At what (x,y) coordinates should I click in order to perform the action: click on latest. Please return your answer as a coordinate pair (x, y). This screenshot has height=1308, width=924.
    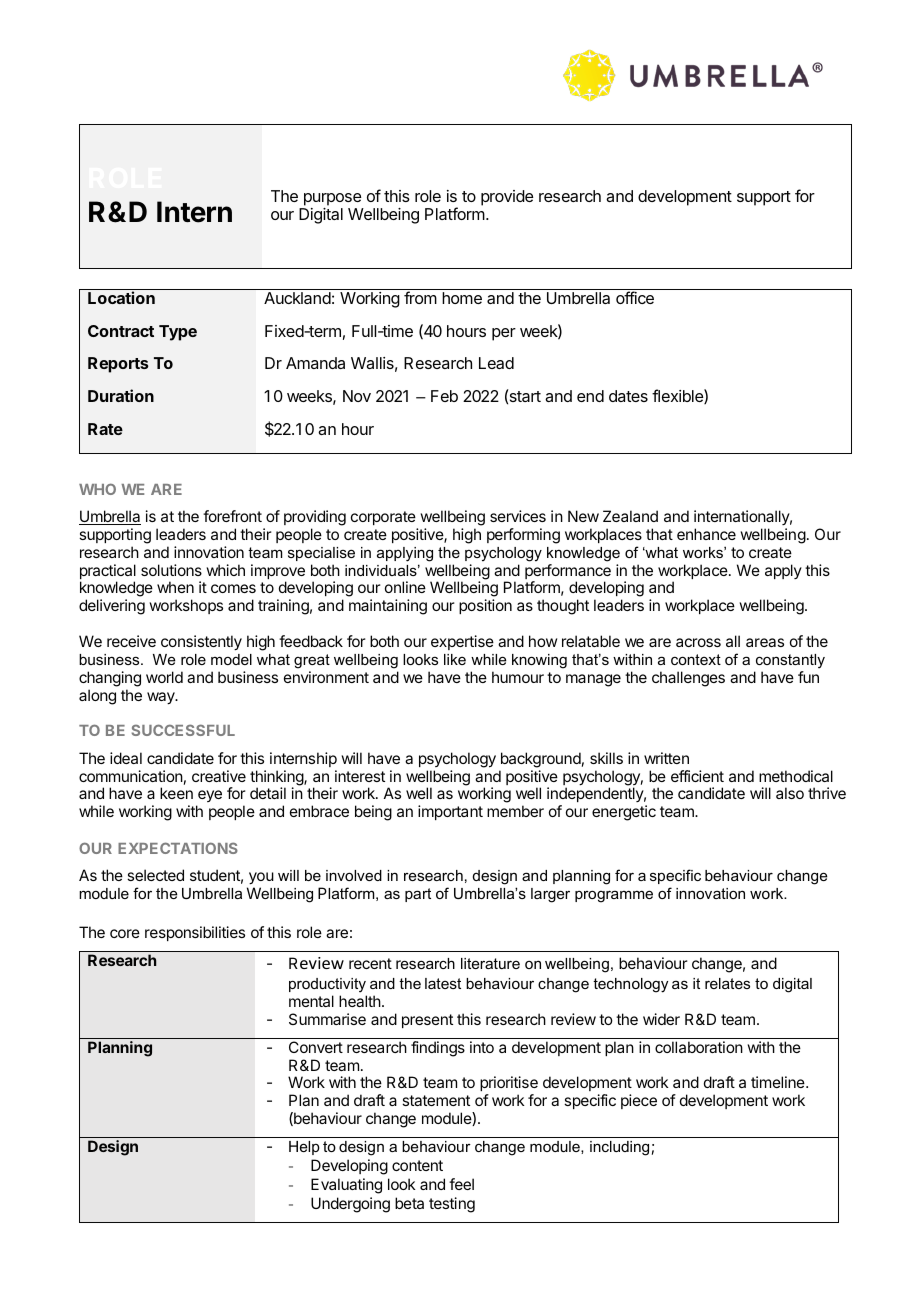
    Looking at the image, I should click on (443, 983).
